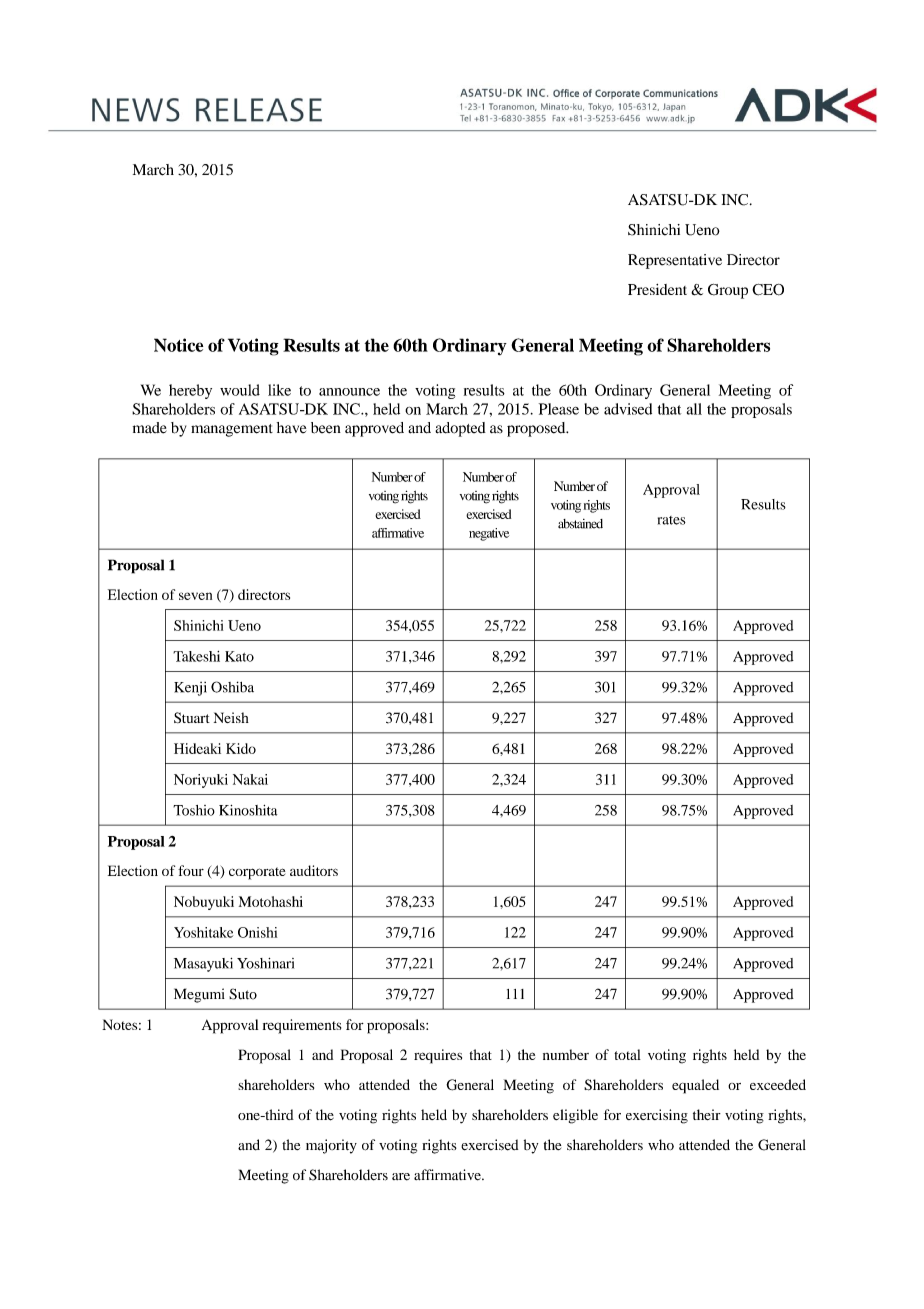 Image resolution: width=924 pixels, height=1309 pixels. What do you see at coordinates (178, 345) in the screenshot?
I see `Notice` at bounding box center [178, 345].
